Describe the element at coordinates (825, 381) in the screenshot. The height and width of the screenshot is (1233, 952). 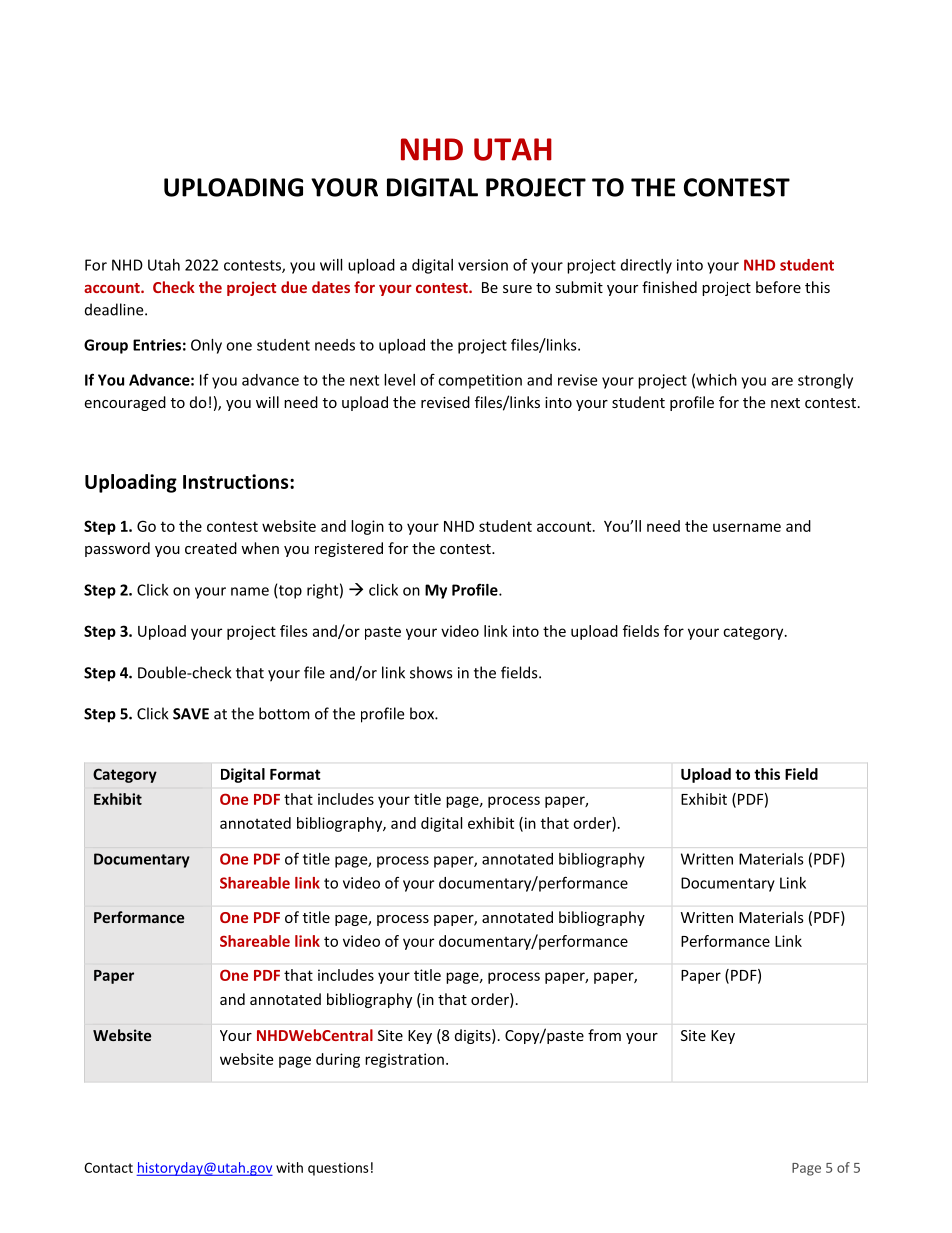
I see `strongly` at that location.
